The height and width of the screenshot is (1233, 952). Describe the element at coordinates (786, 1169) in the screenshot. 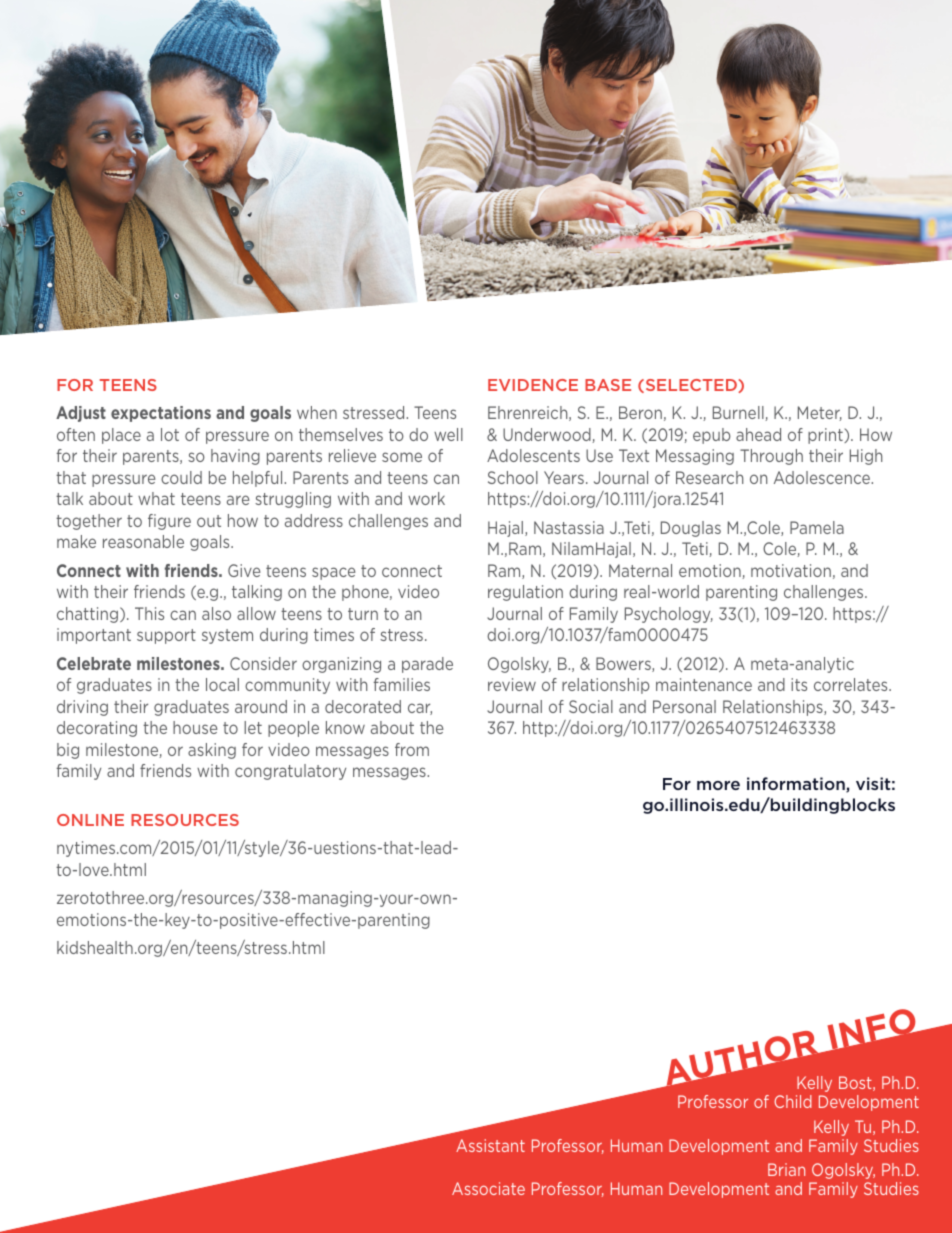

I see `Brian` at that location.
